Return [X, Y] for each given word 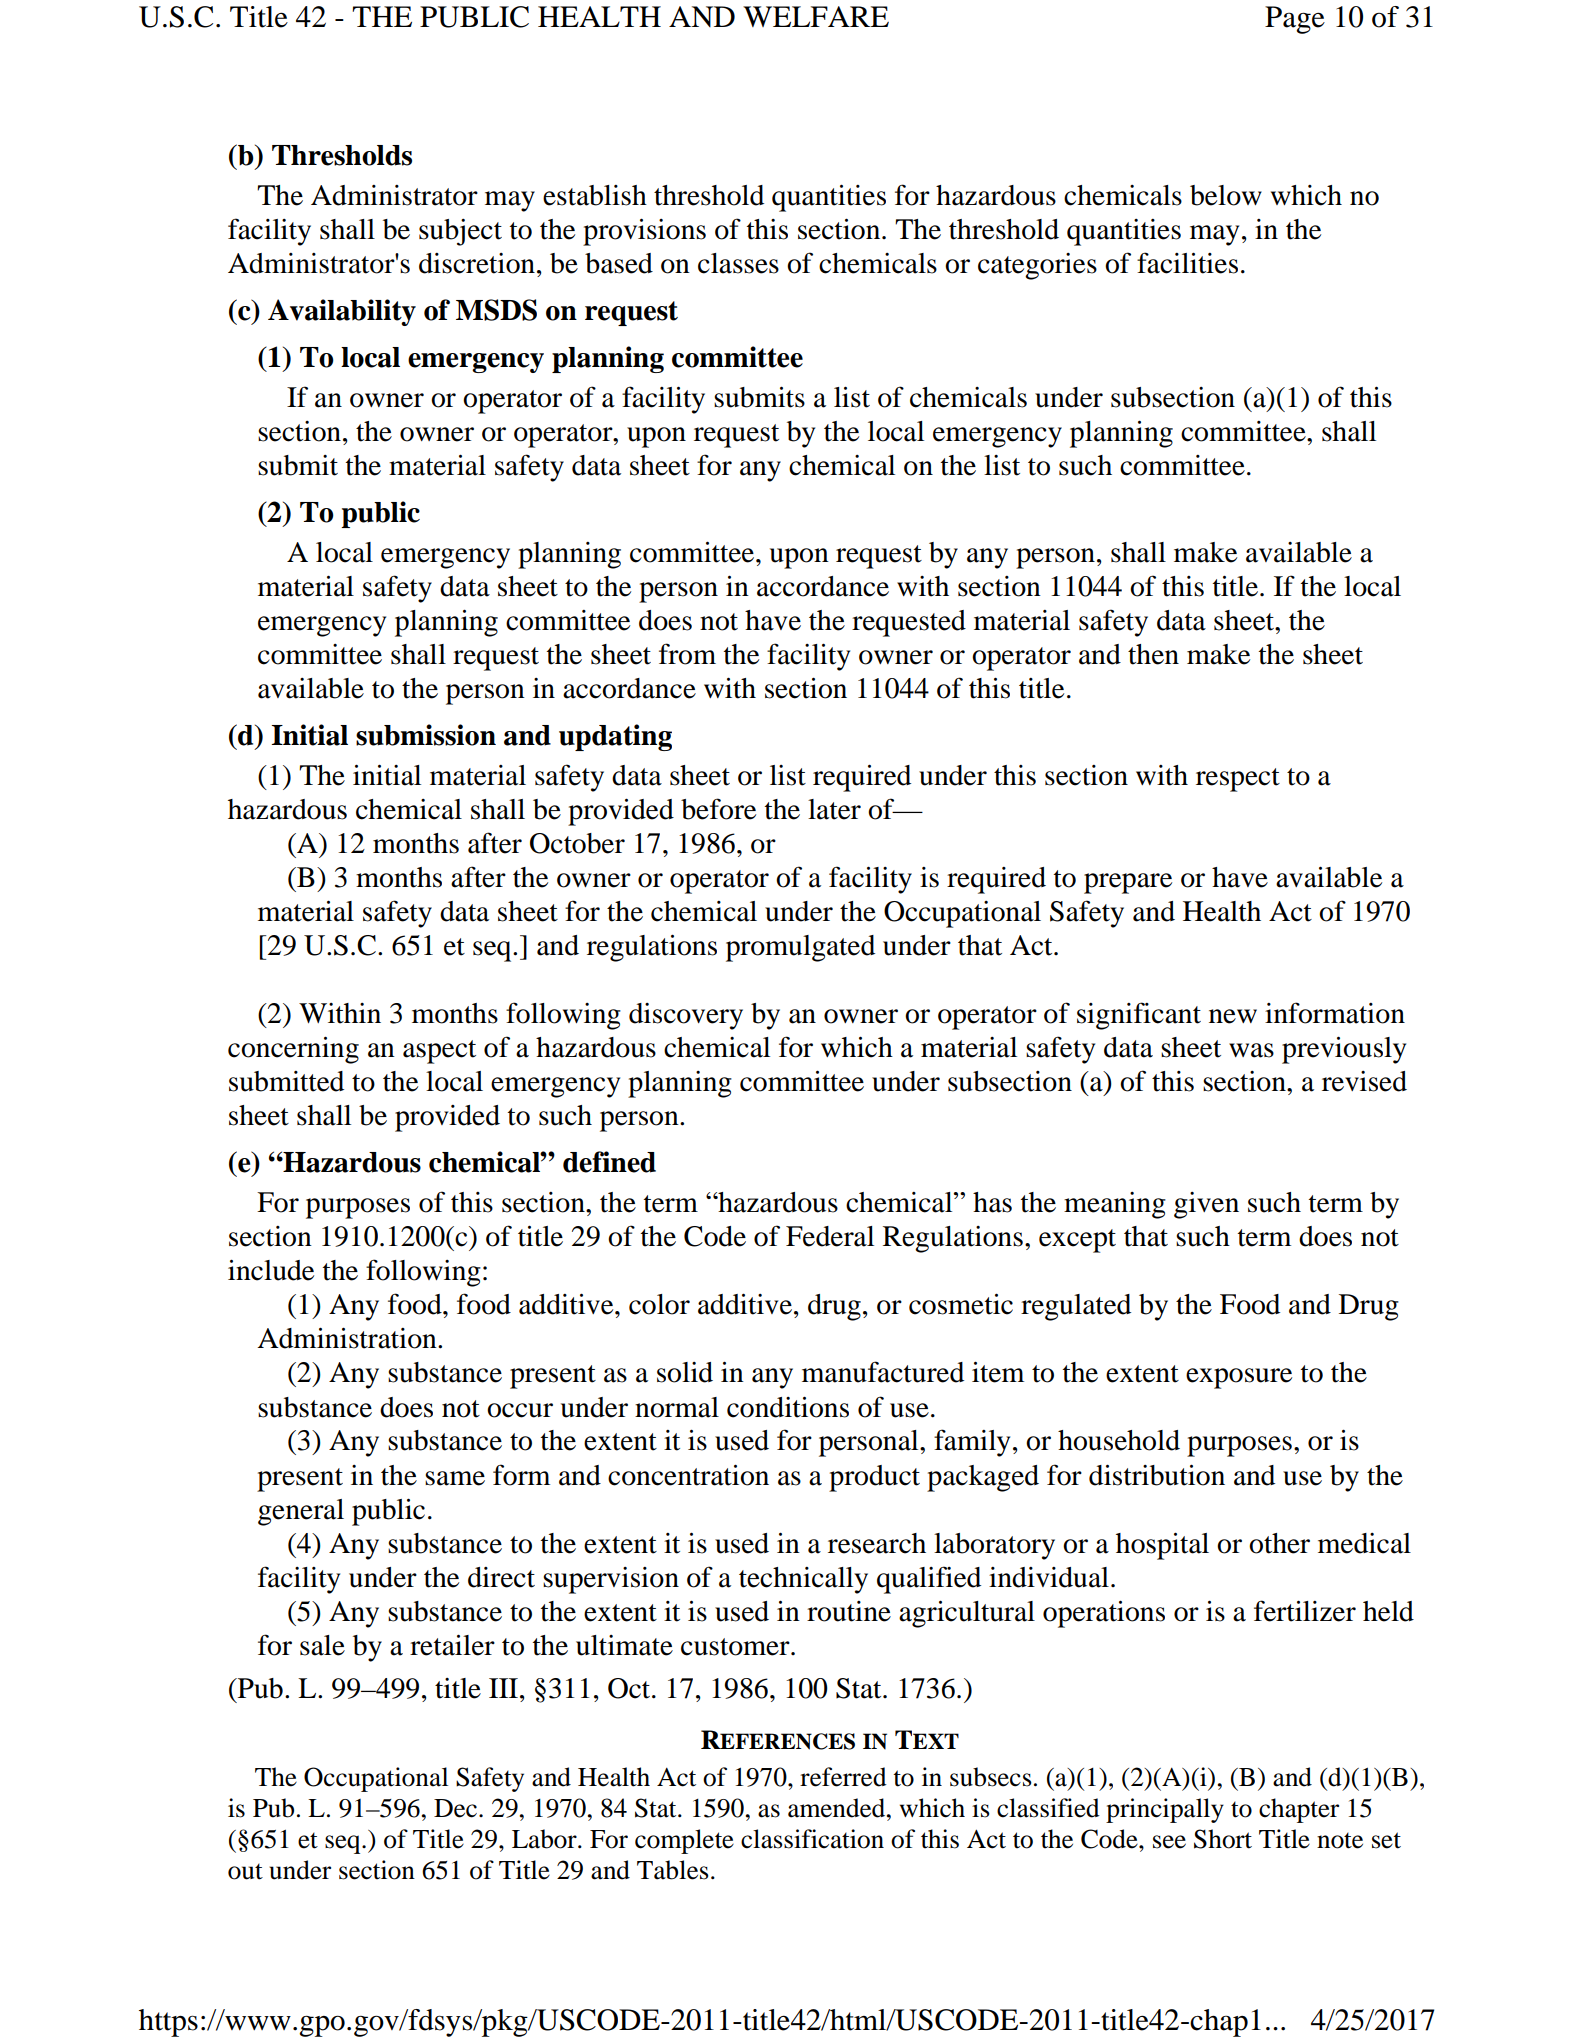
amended [838, 1808]
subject [460, 232]
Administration [348, 1338]
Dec [455, 1808]
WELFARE [816, 16]
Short [1223, 1839]
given [1206, 1205]
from [687, 654]
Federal [830, 1236]
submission [426, 735]
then [1153, 654]
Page [1295, 20]
